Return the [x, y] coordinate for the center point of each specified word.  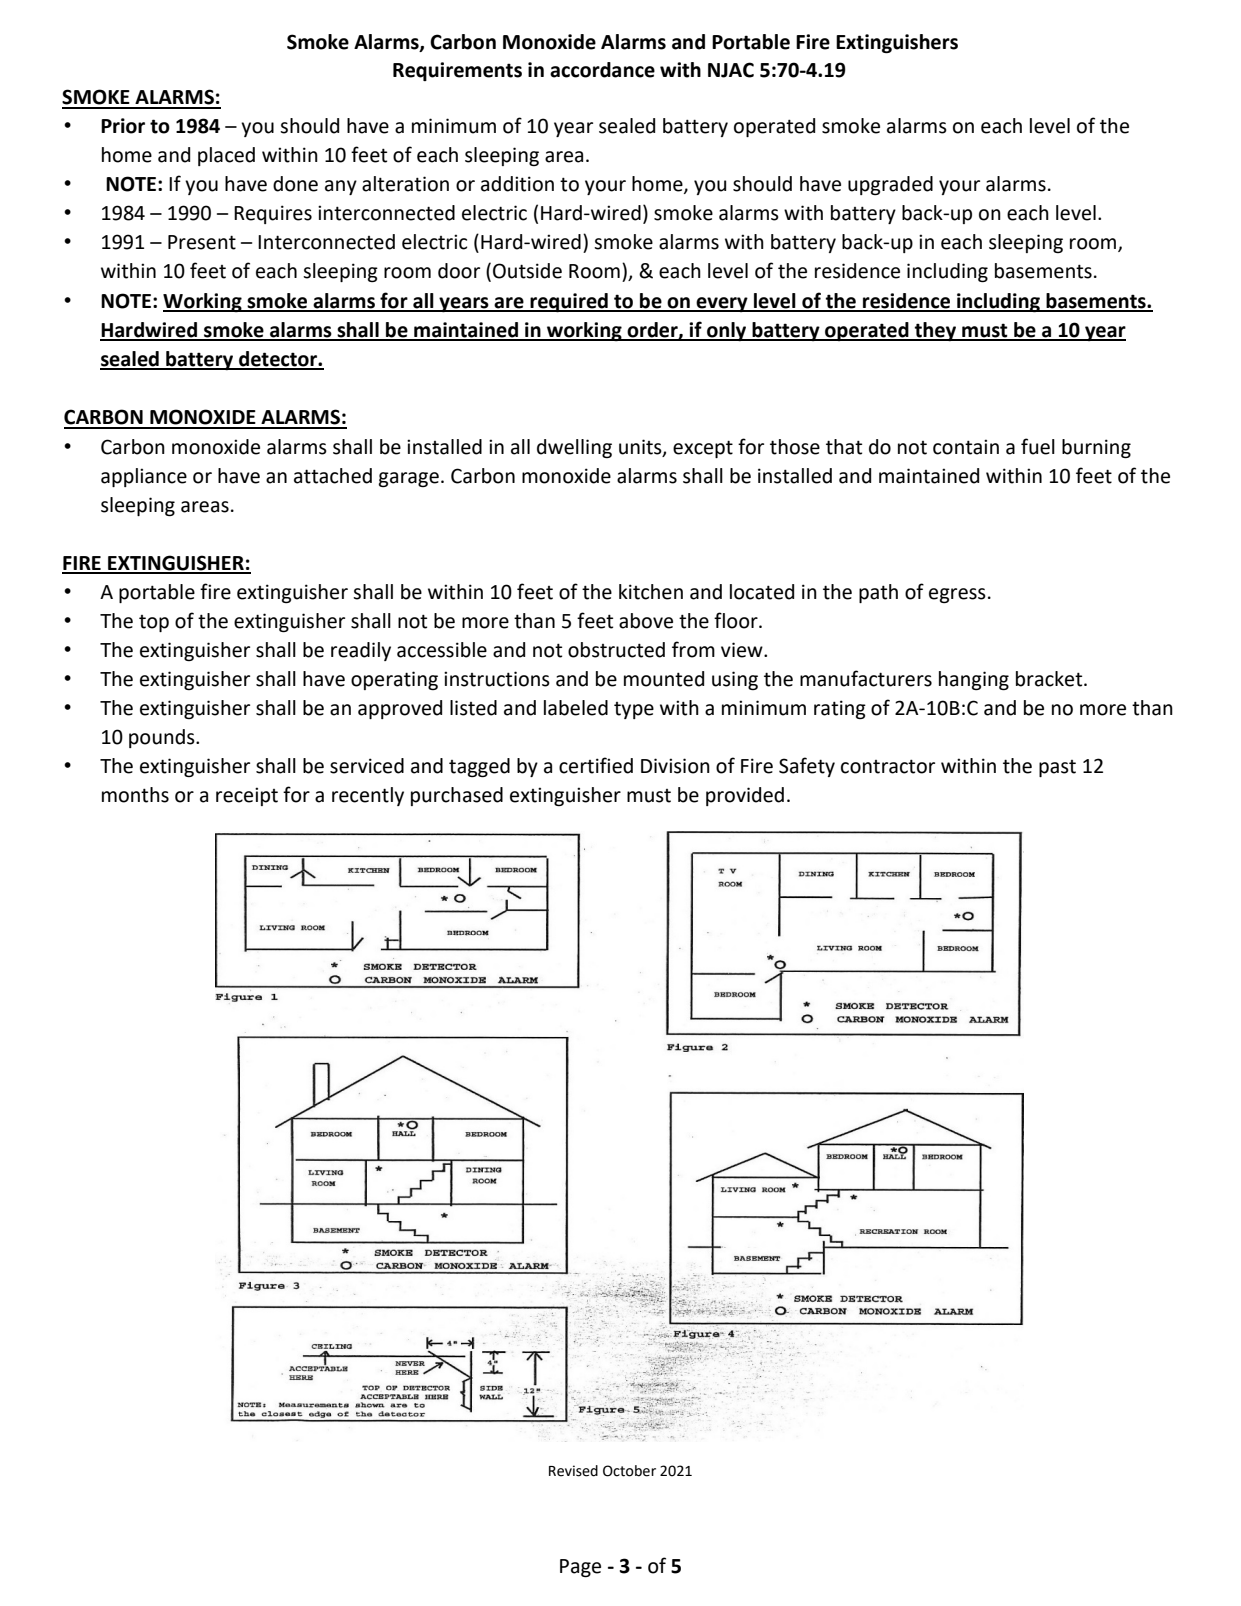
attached [333, 476]
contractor [888, 766]
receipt [247, 796]
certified [596, 765]
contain [966, 447]
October [629, 1471]
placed [226, 156]
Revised [573, 1471]
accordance [602, 70]
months [135, 795]
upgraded [890, 185]
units [641, 447]
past [1057, 768]
